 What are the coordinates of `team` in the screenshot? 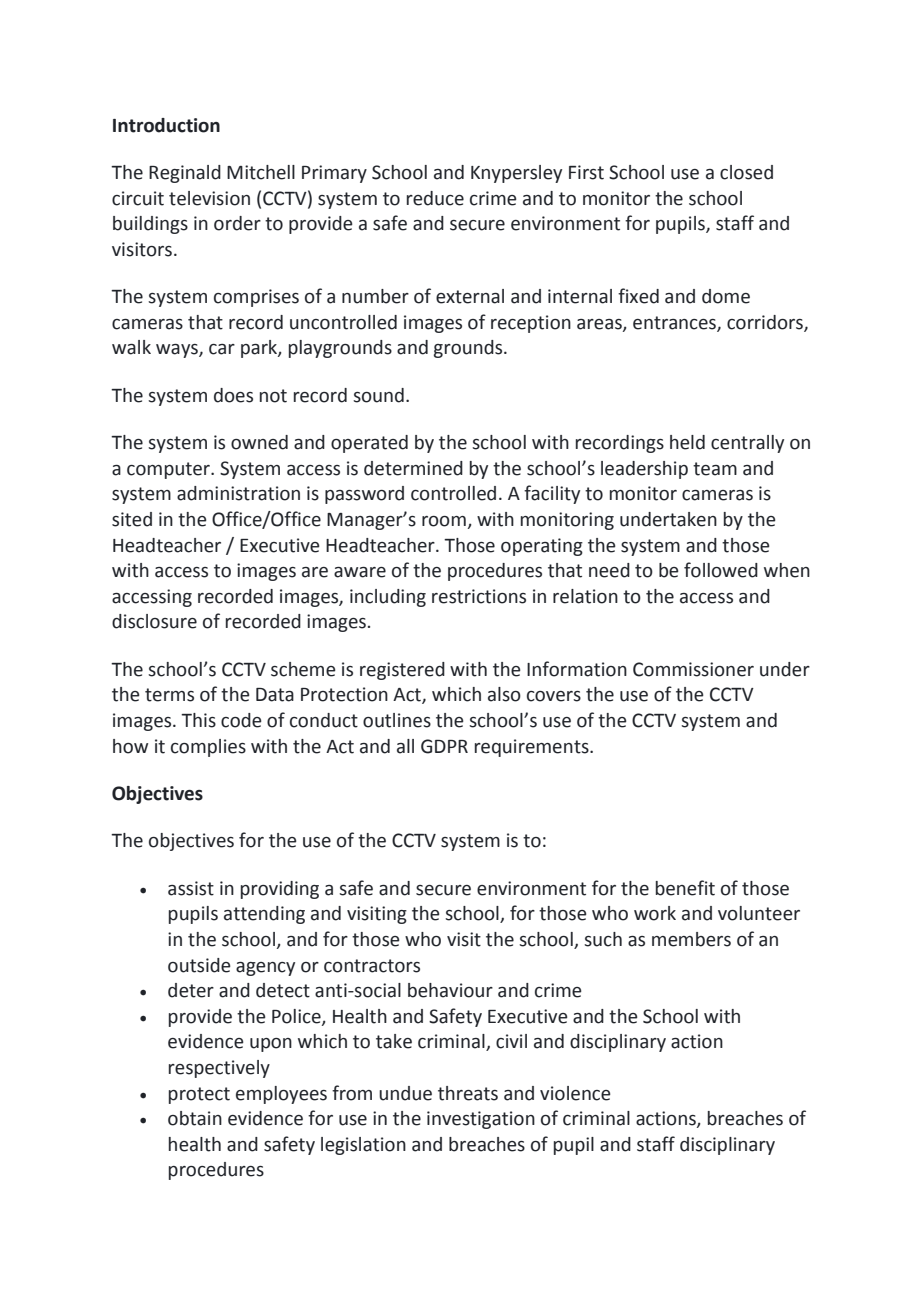 It's located at (715, 469).
